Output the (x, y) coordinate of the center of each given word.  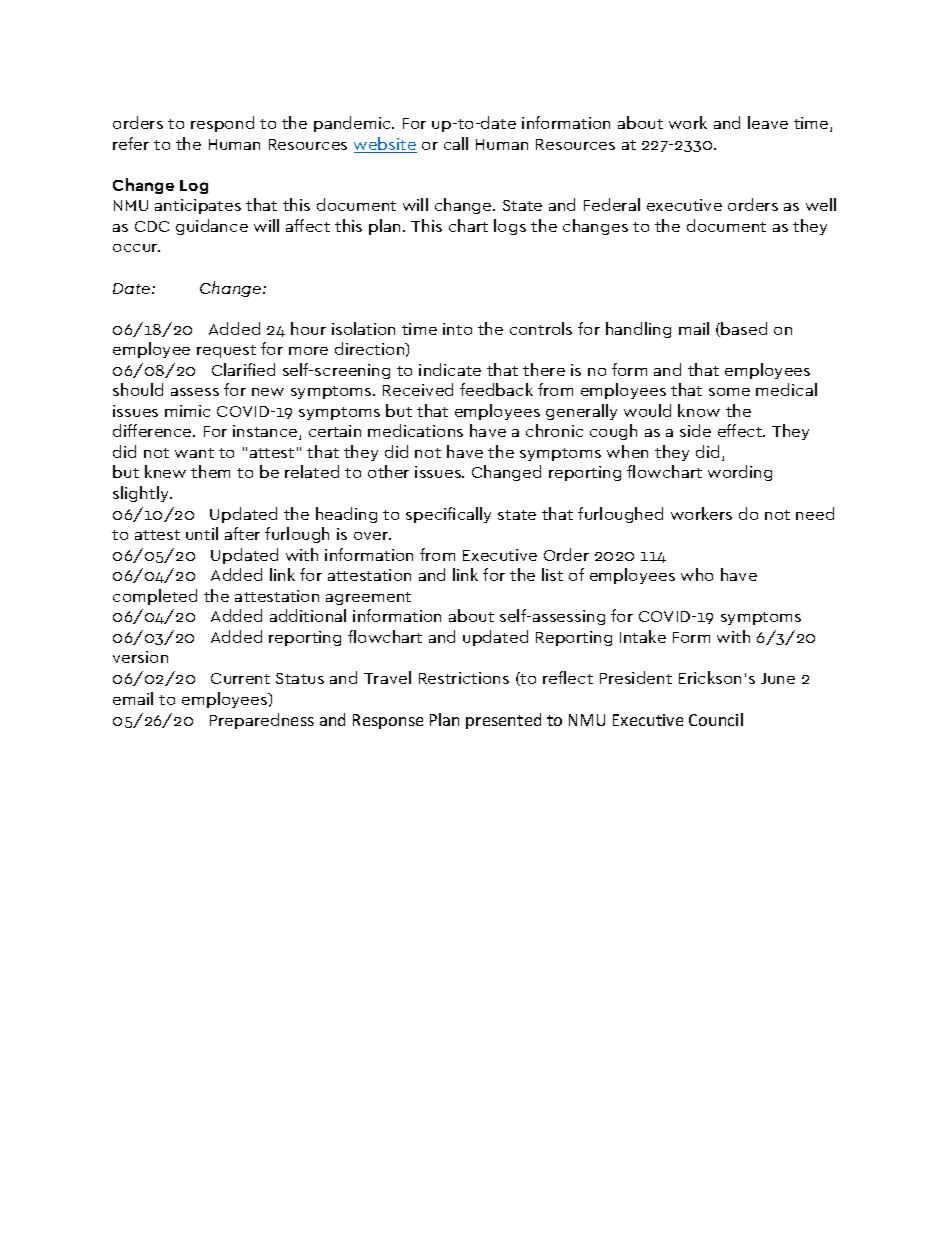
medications (415, 430)
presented (503, 721)
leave (768, 122)
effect (741, 430)
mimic (187, 411)
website (385, 145)
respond (222, 124)
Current (240, 678)
